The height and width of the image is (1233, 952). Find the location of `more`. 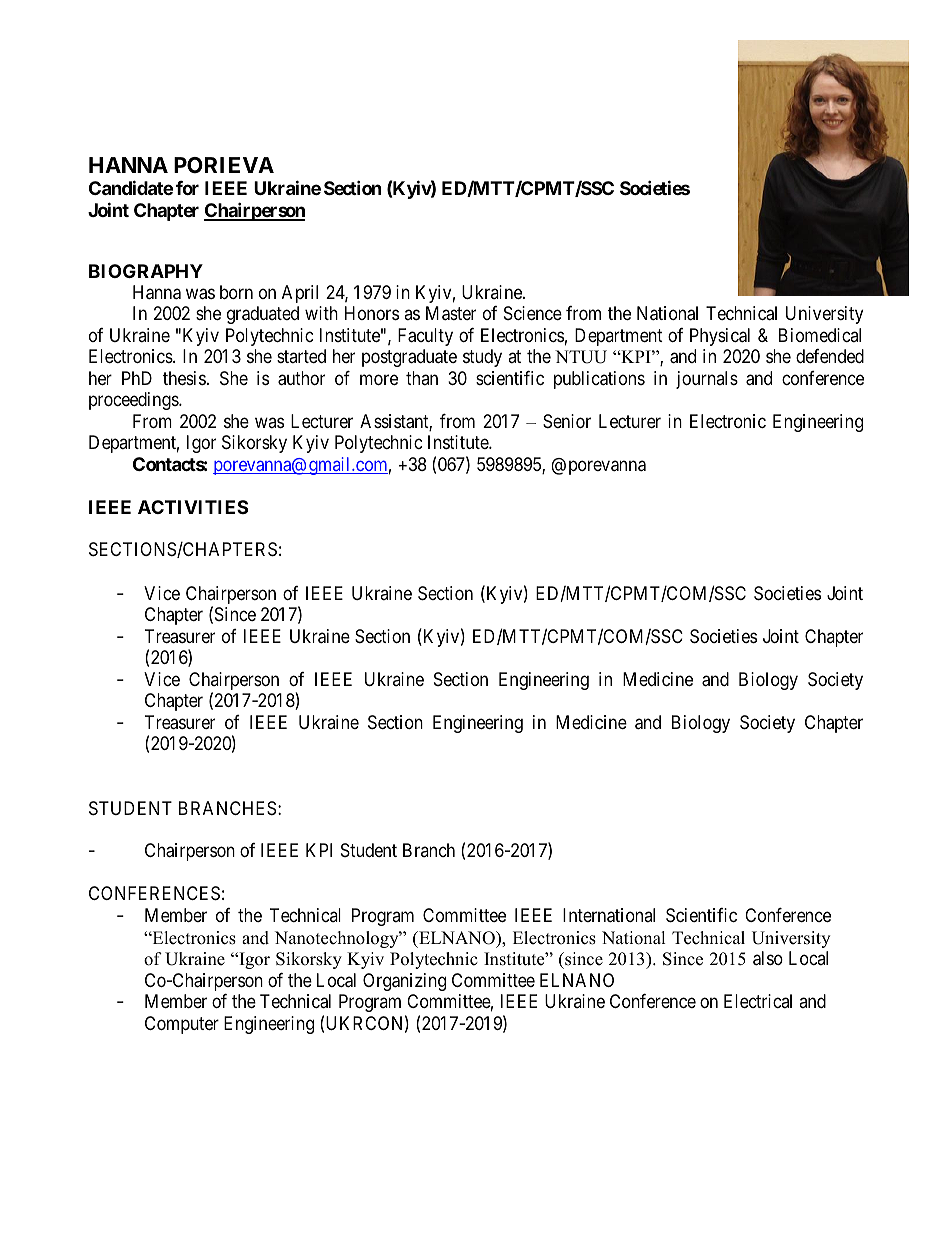

more is located at coordinates (379, 379).
